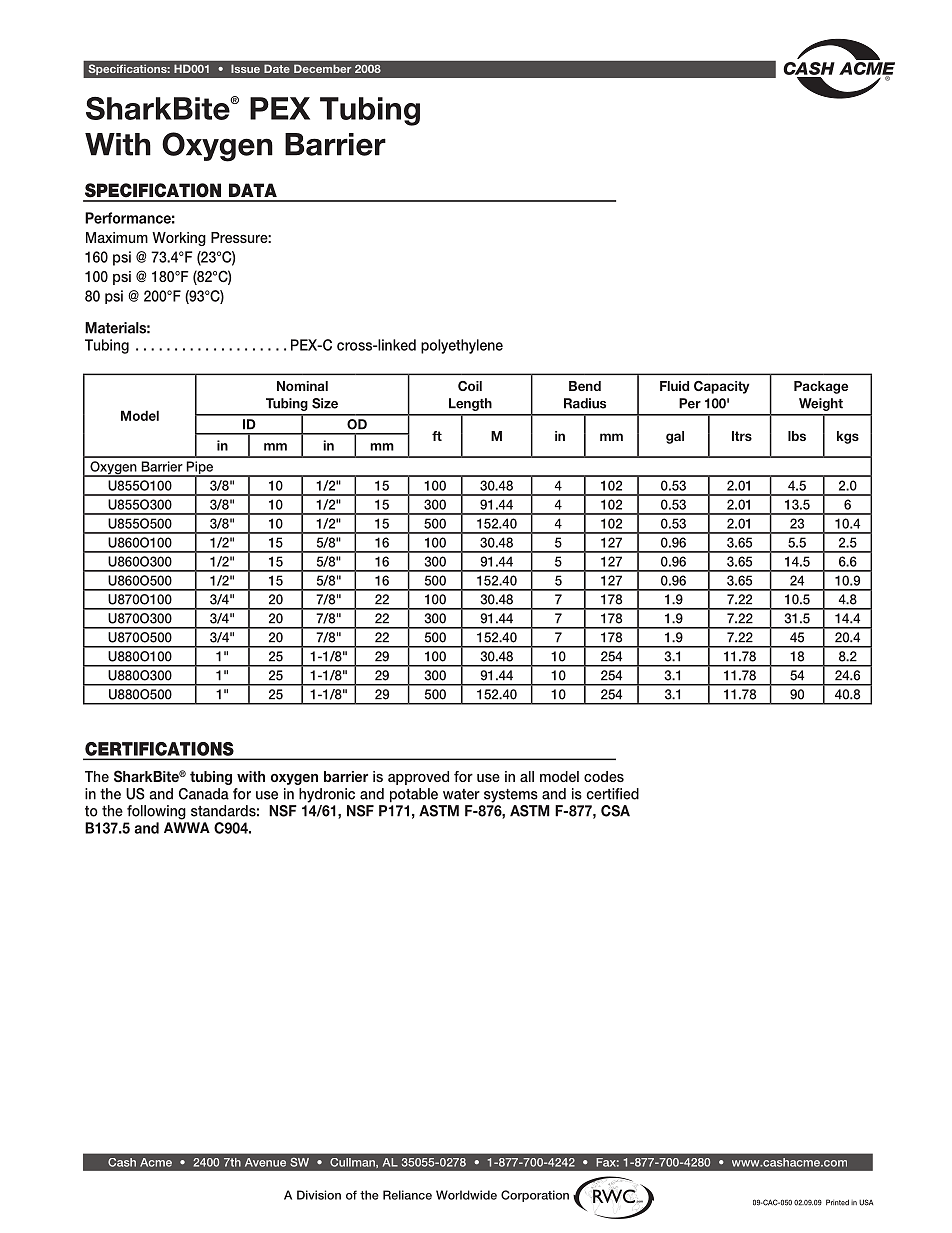 This screenshot has width=952, height=1233. Describe the element at coordinates (265, 1162) in the screenshot. I see `Avenue` at that location.
